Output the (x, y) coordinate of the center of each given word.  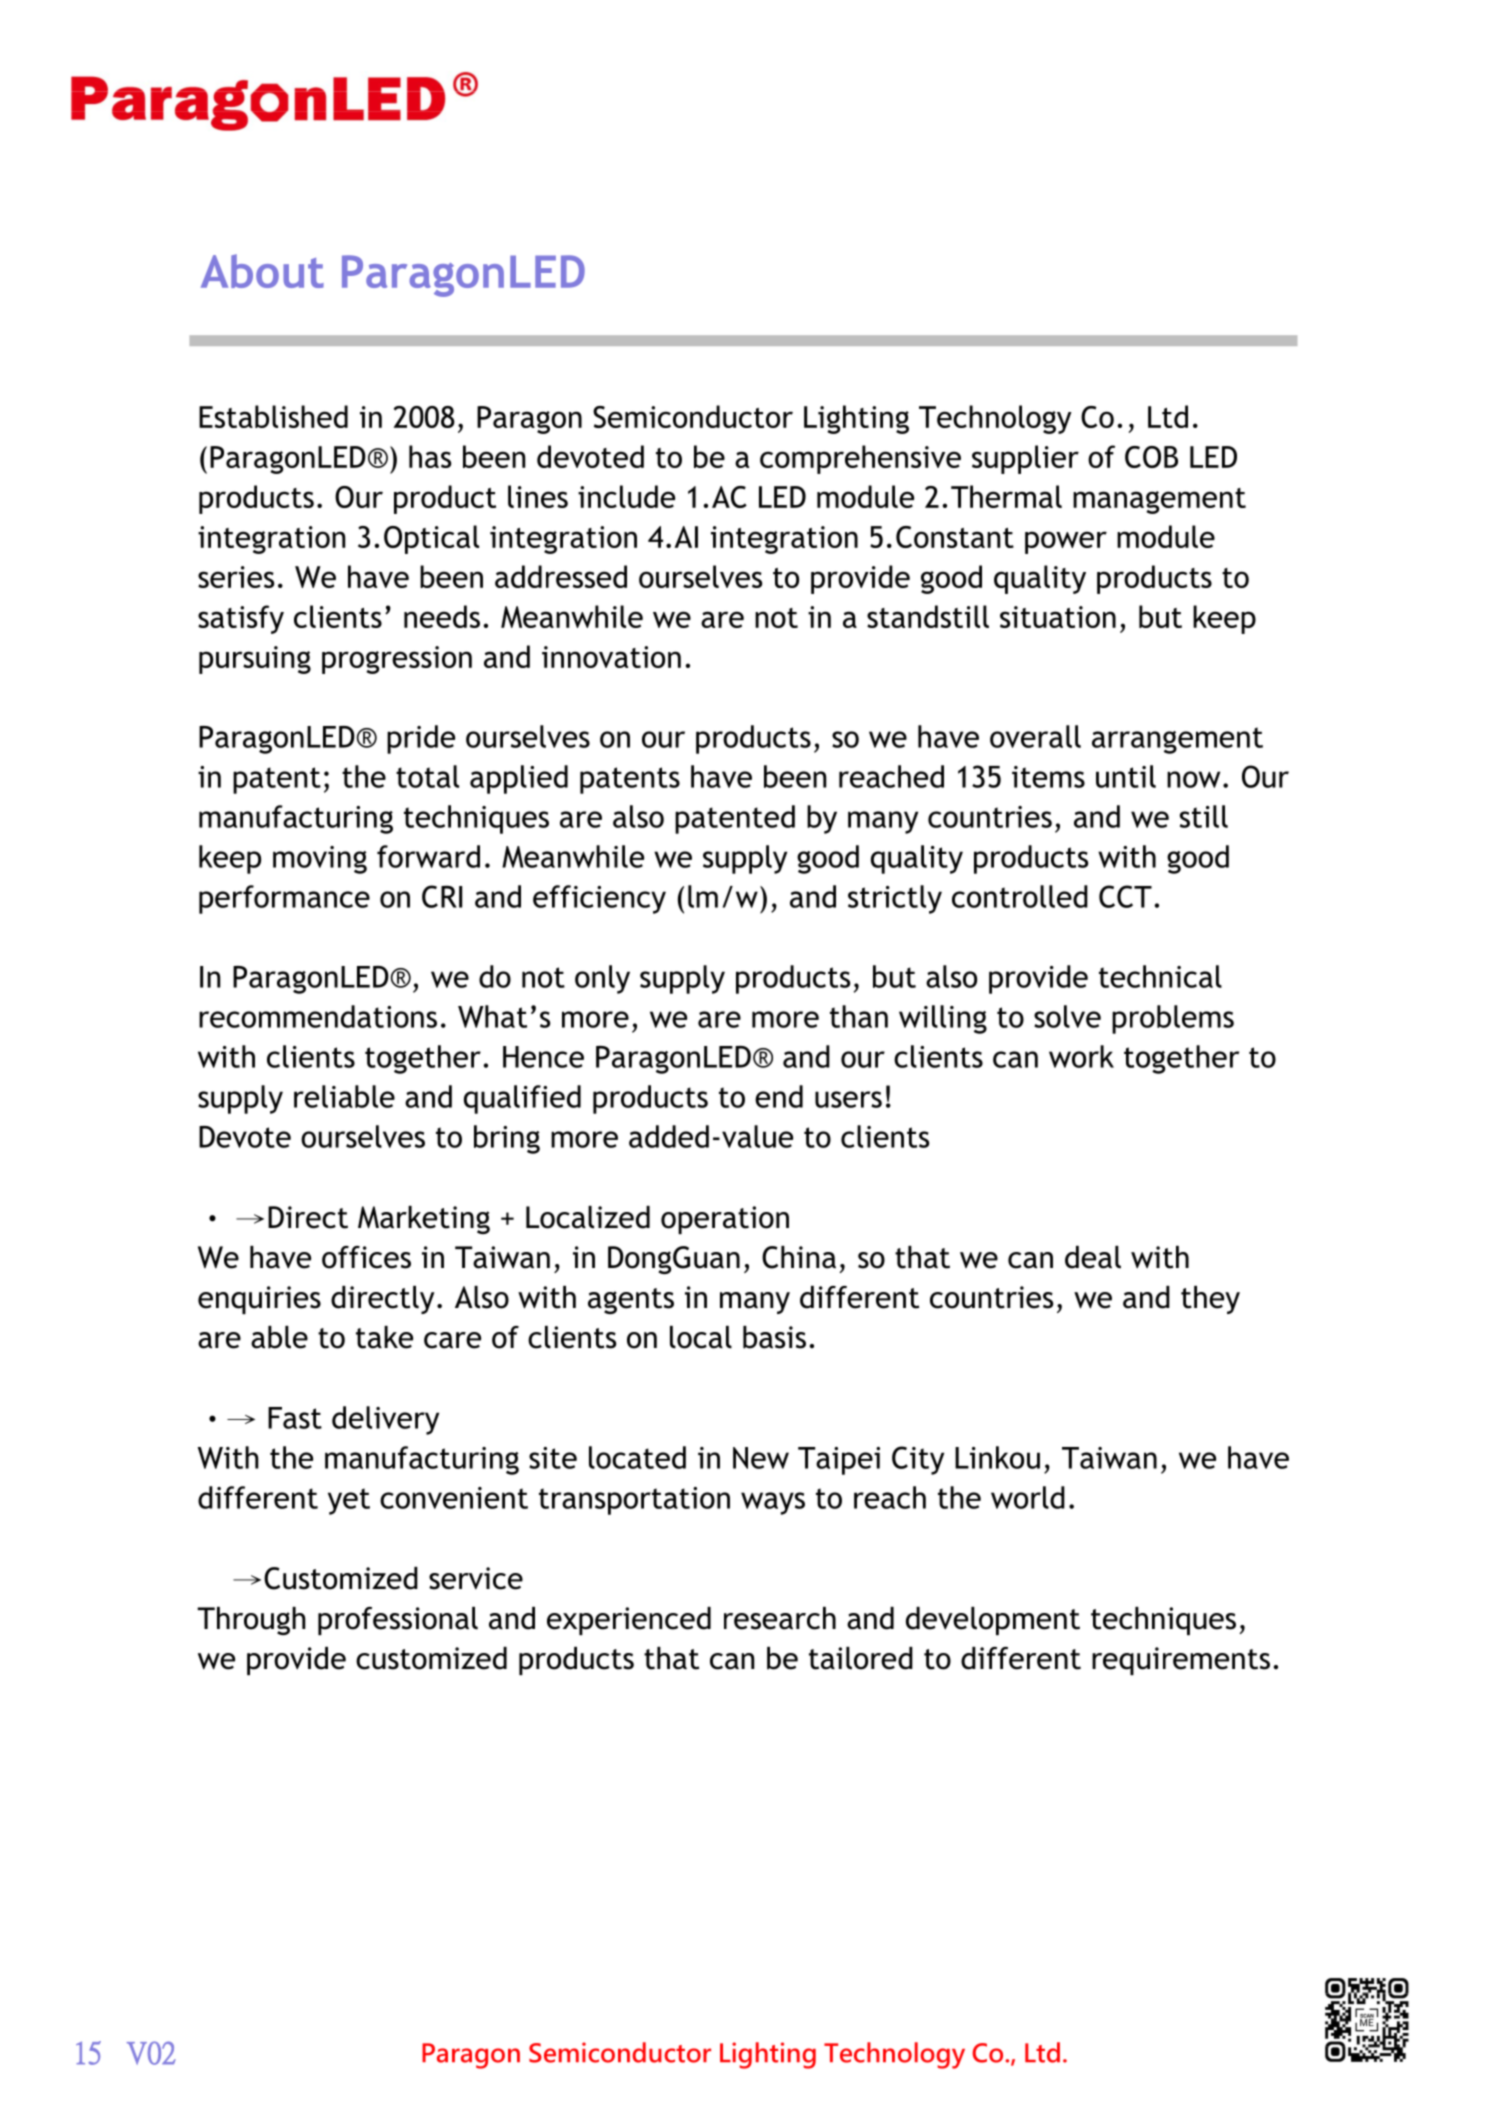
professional (398, 1621)
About (262, 271)
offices (366, 1257)
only (602, 979)
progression (397, 660)
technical (1160, 976)
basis (774, 1337)
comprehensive (860, 459)
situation (1058, 617)
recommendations (318, 1016)
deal (1093, 1257)
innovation (611, 657)
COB (1151, 457)
